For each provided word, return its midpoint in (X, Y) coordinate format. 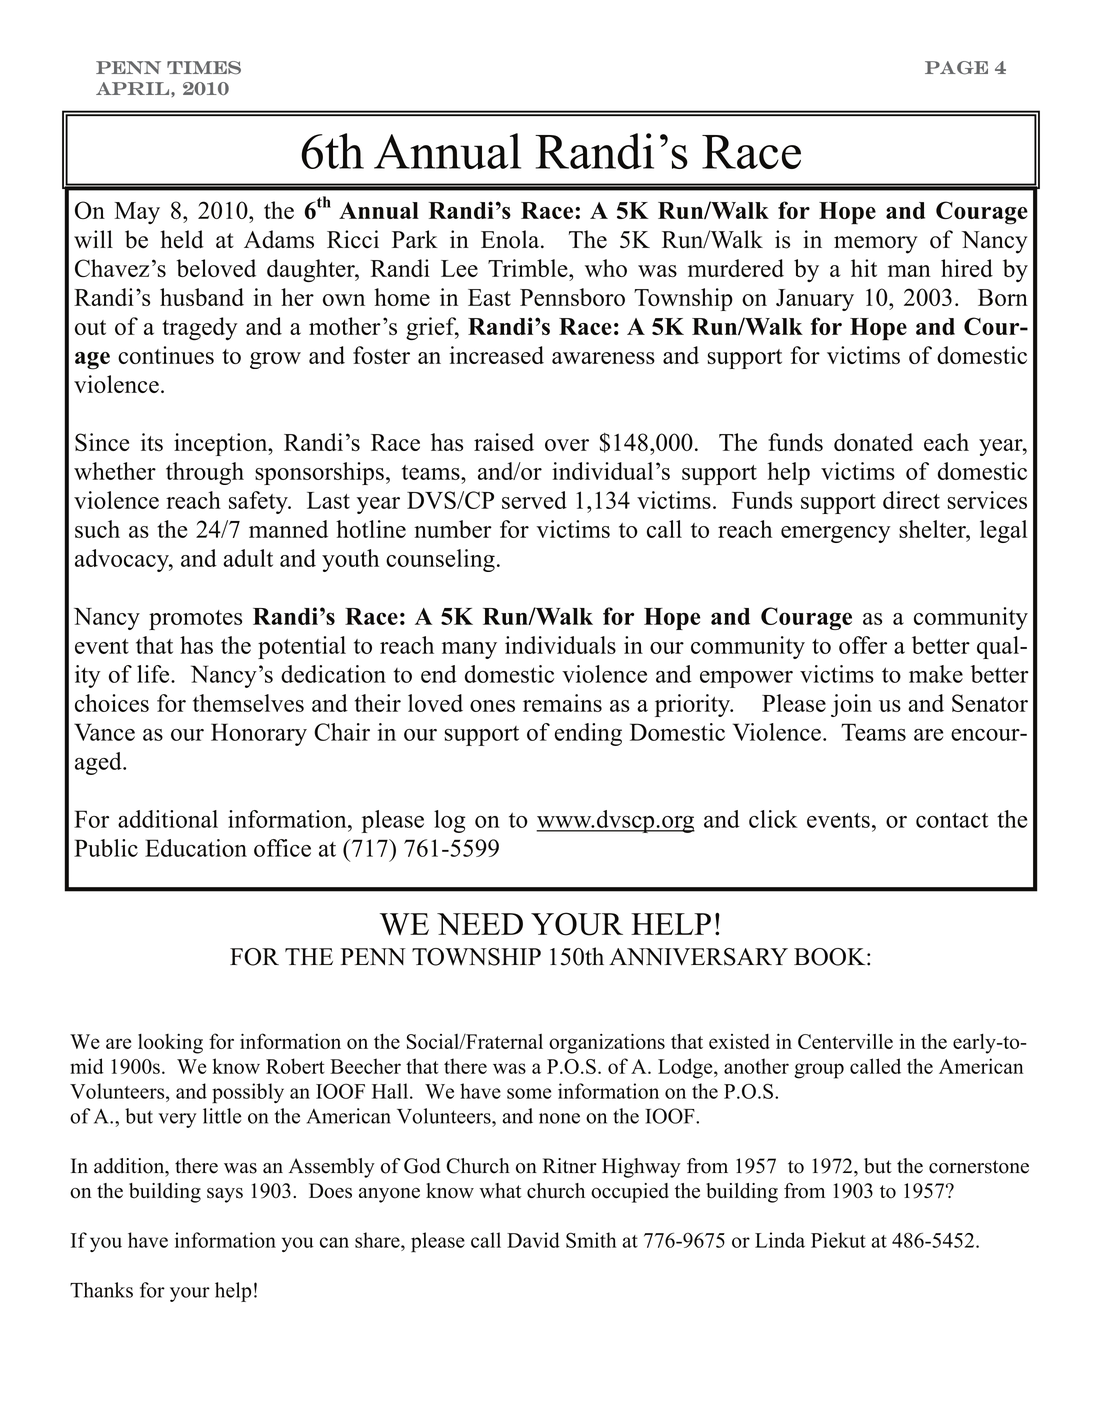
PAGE (956, 68)
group (819, 1071)
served (534, 500)
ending (588, 734)
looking (170, 1044)
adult (248, 558)
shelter (933, 529)
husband (202, 297)
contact (952, 820)
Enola (511, 239)
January (815, 300)
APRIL (132, 88)
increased (497, 355)
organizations (607, 1043)
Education (196, 848)
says (225, 1195)
